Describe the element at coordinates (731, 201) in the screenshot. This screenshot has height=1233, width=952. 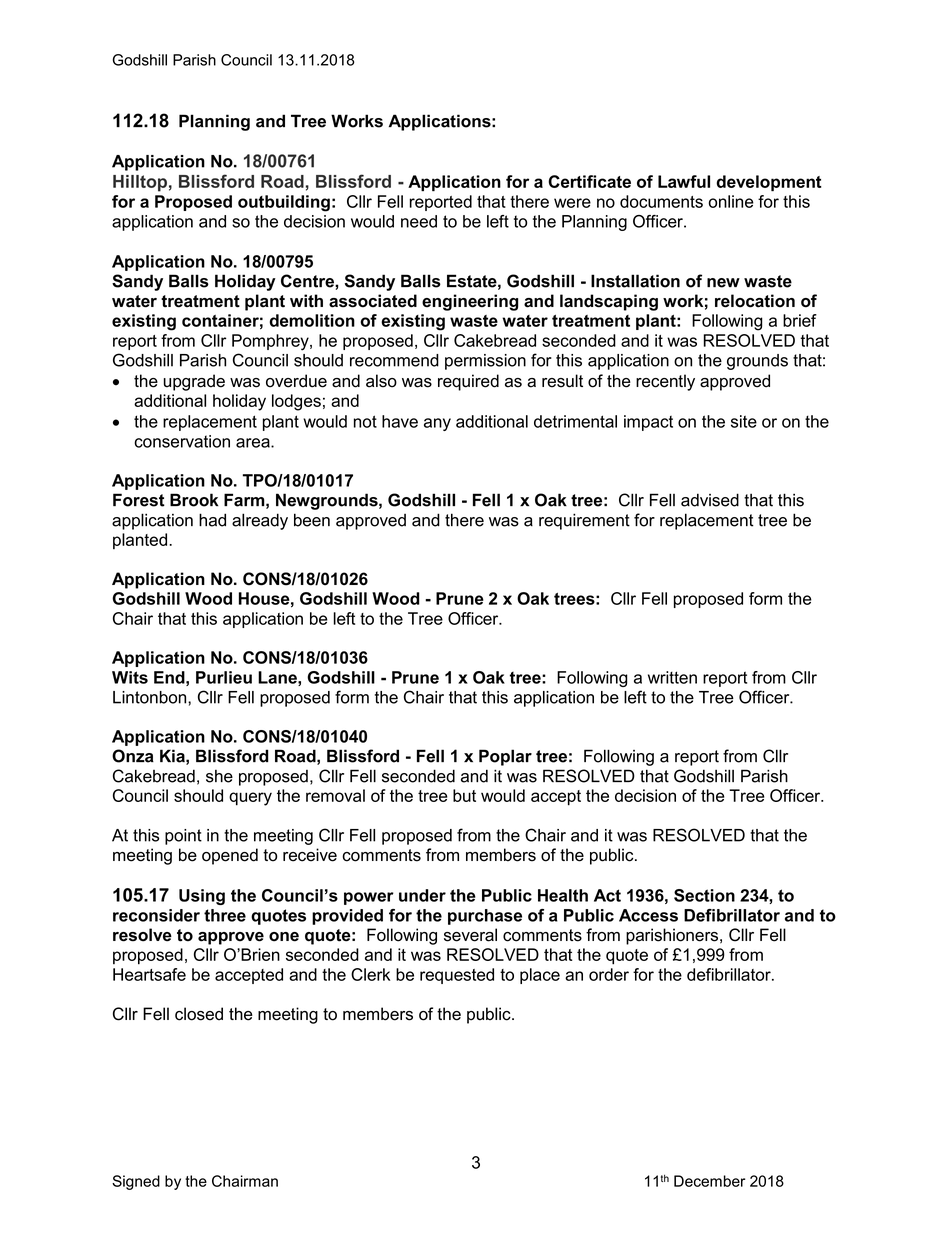
I see `online` at that location.
